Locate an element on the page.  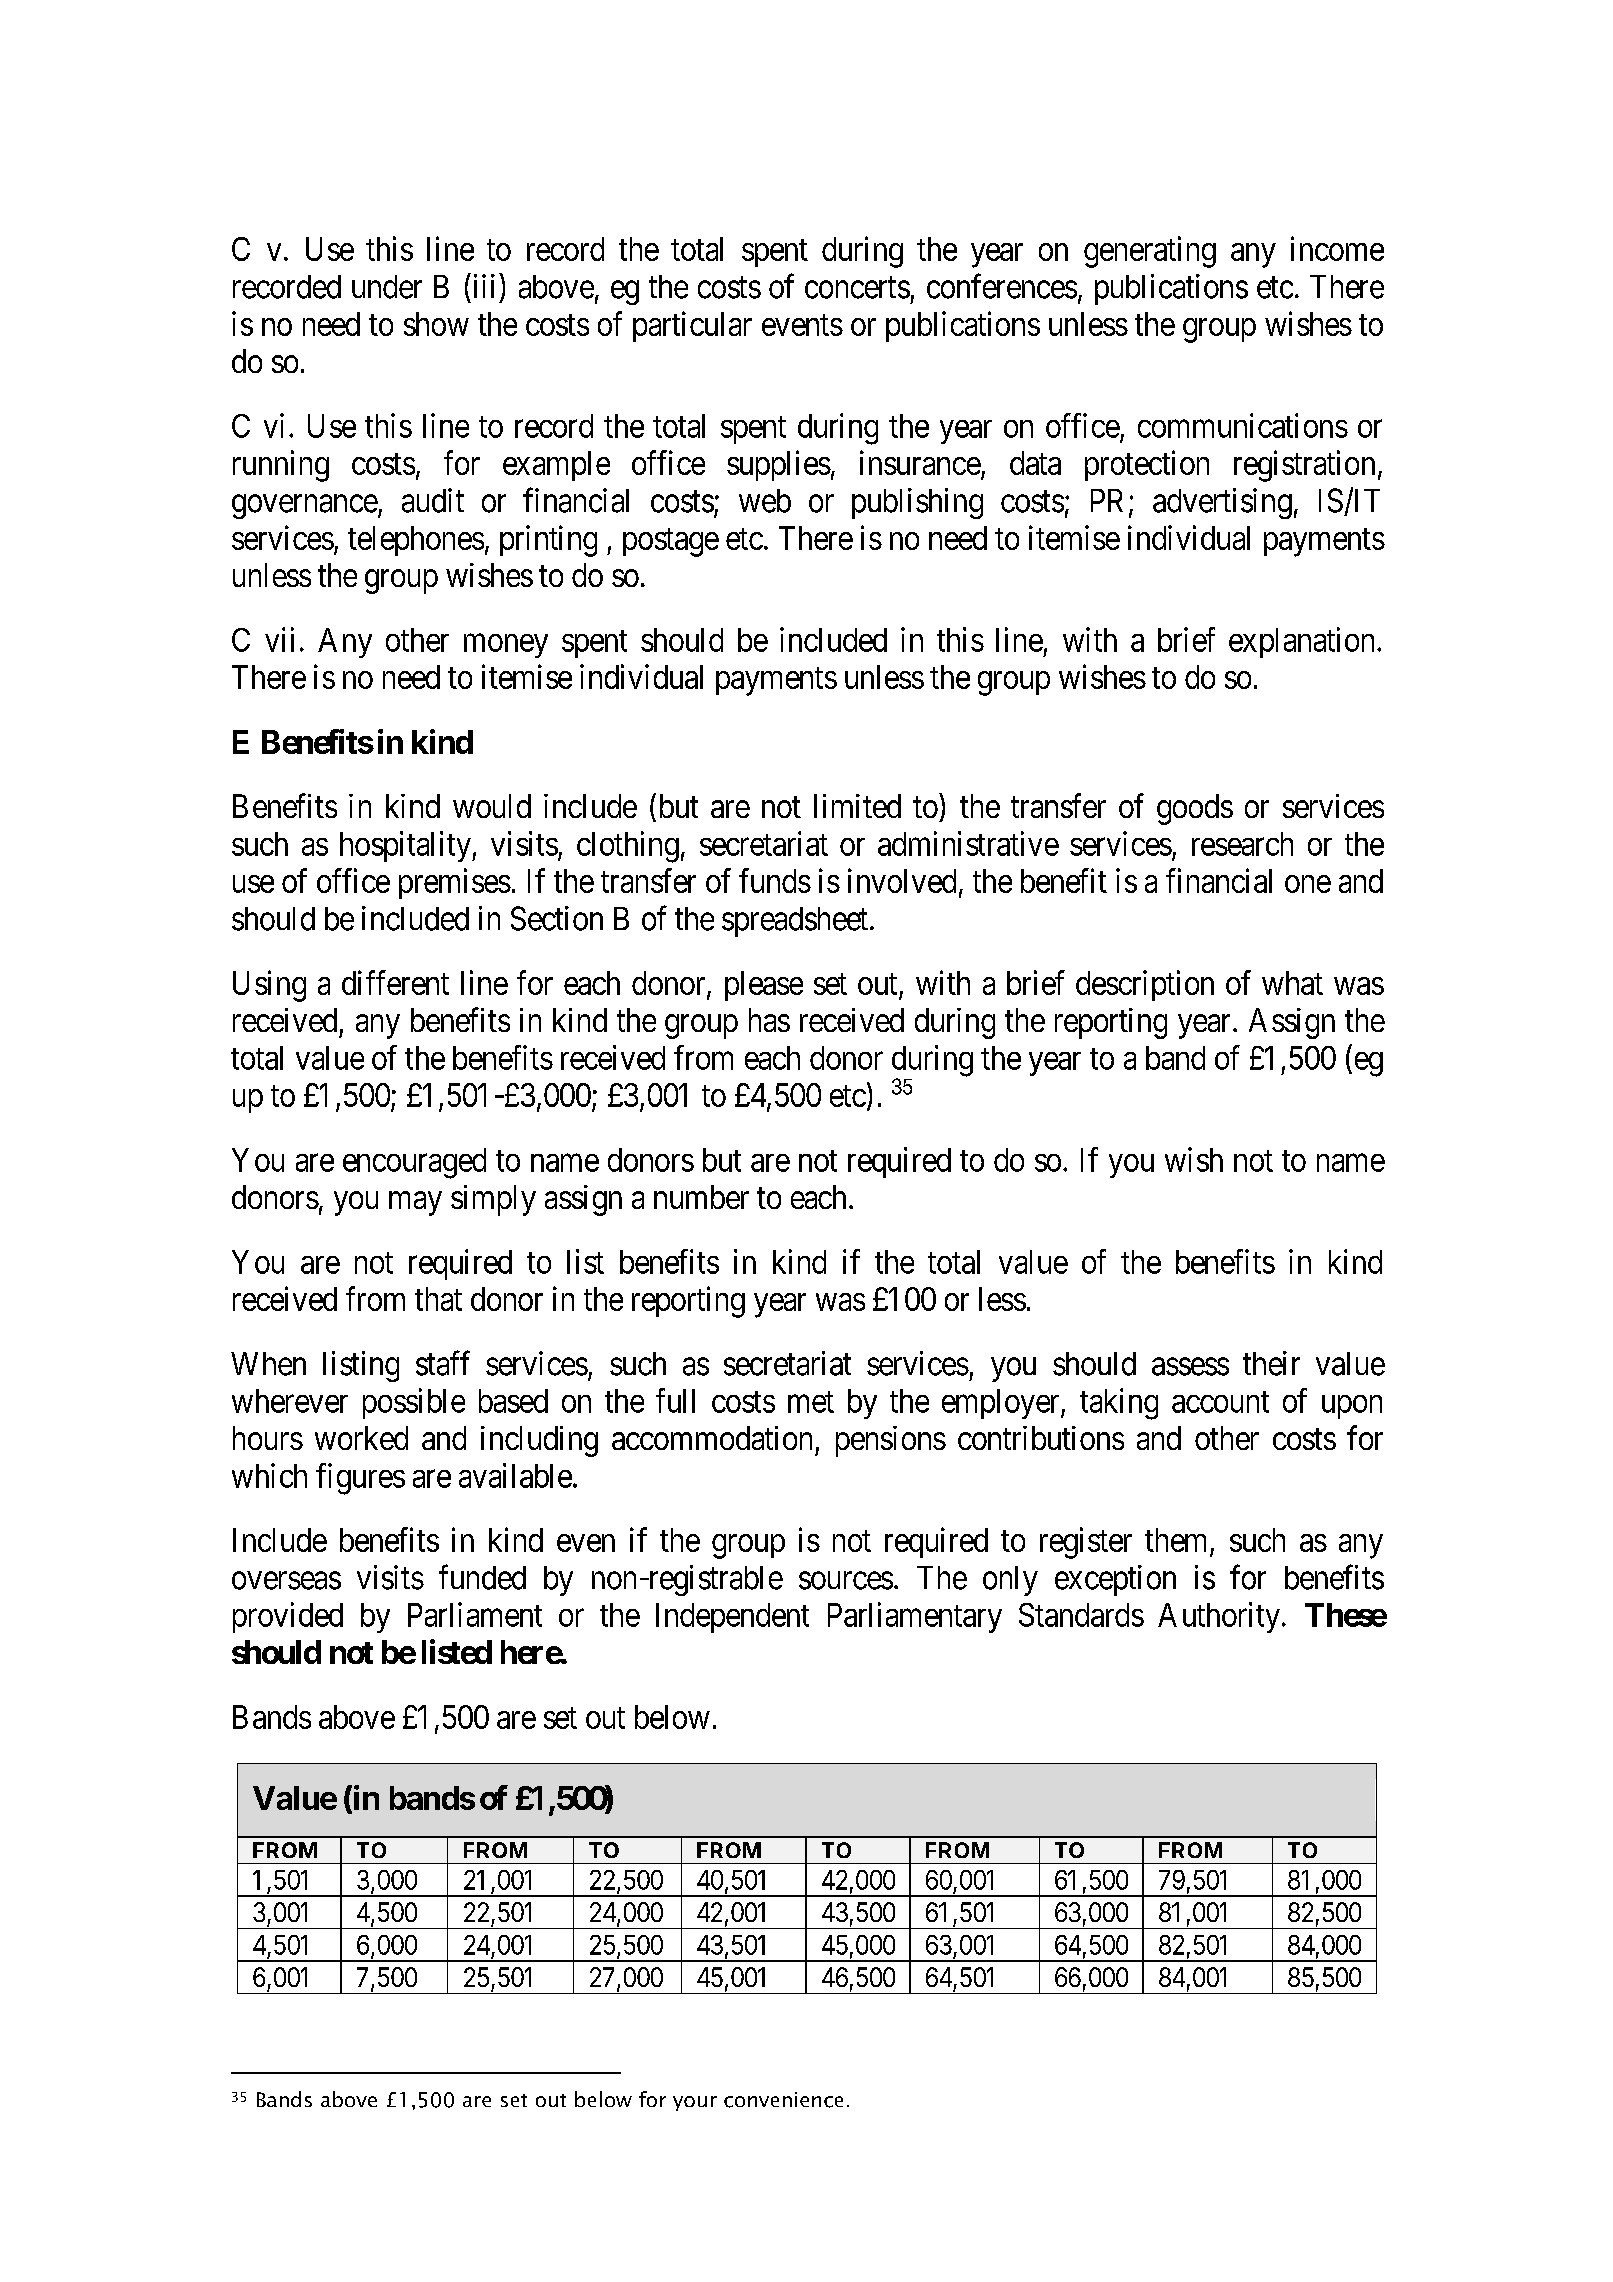
under is located at coordinates (387, 287).
